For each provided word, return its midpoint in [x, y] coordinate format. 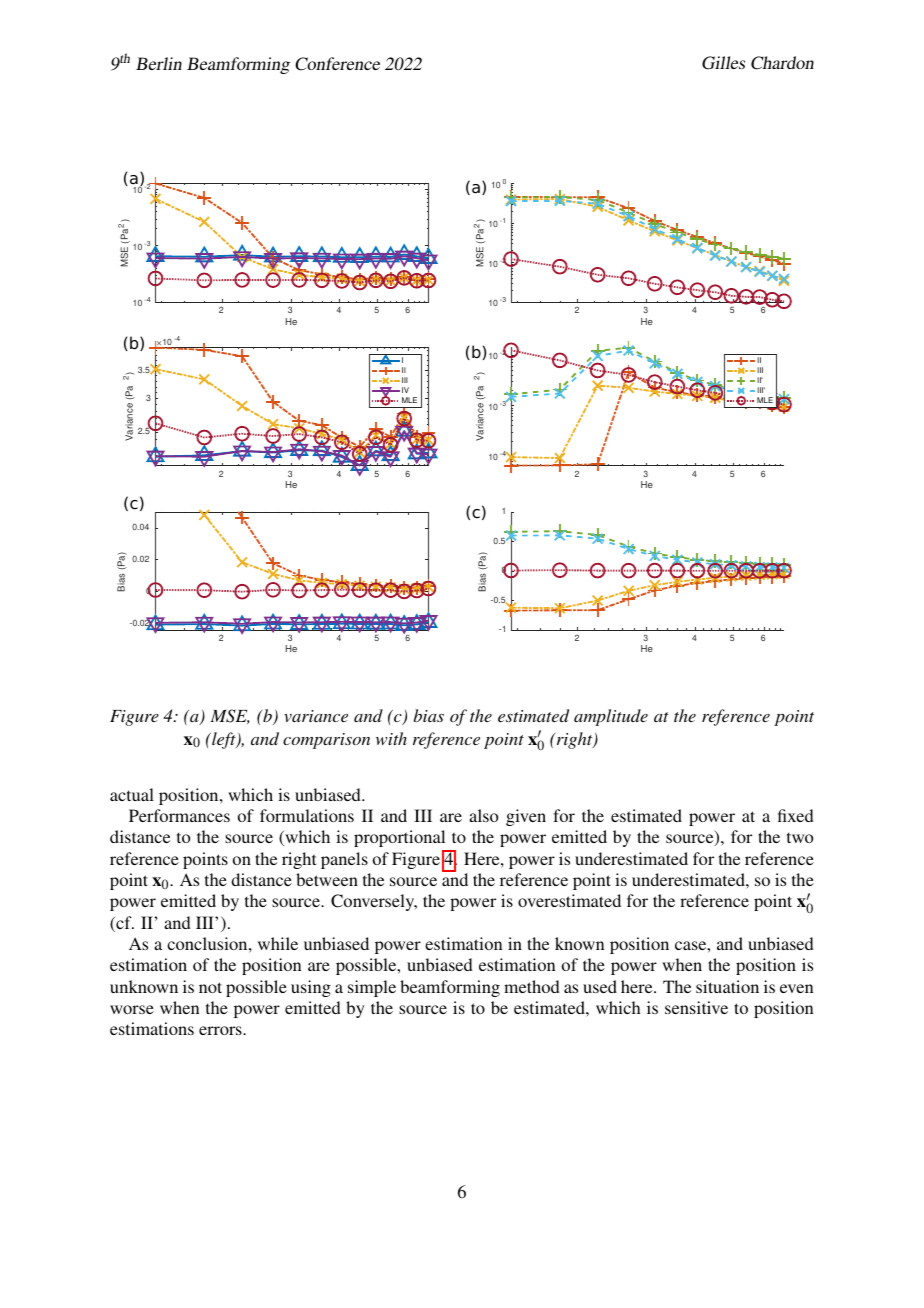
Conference [337, 64]
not [210, 987]
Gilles [723, 63]
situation [727, 986]
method [532, 986]
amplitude [611, 717]
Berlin [159, 63]
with [391, 738]
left [224, 740]
